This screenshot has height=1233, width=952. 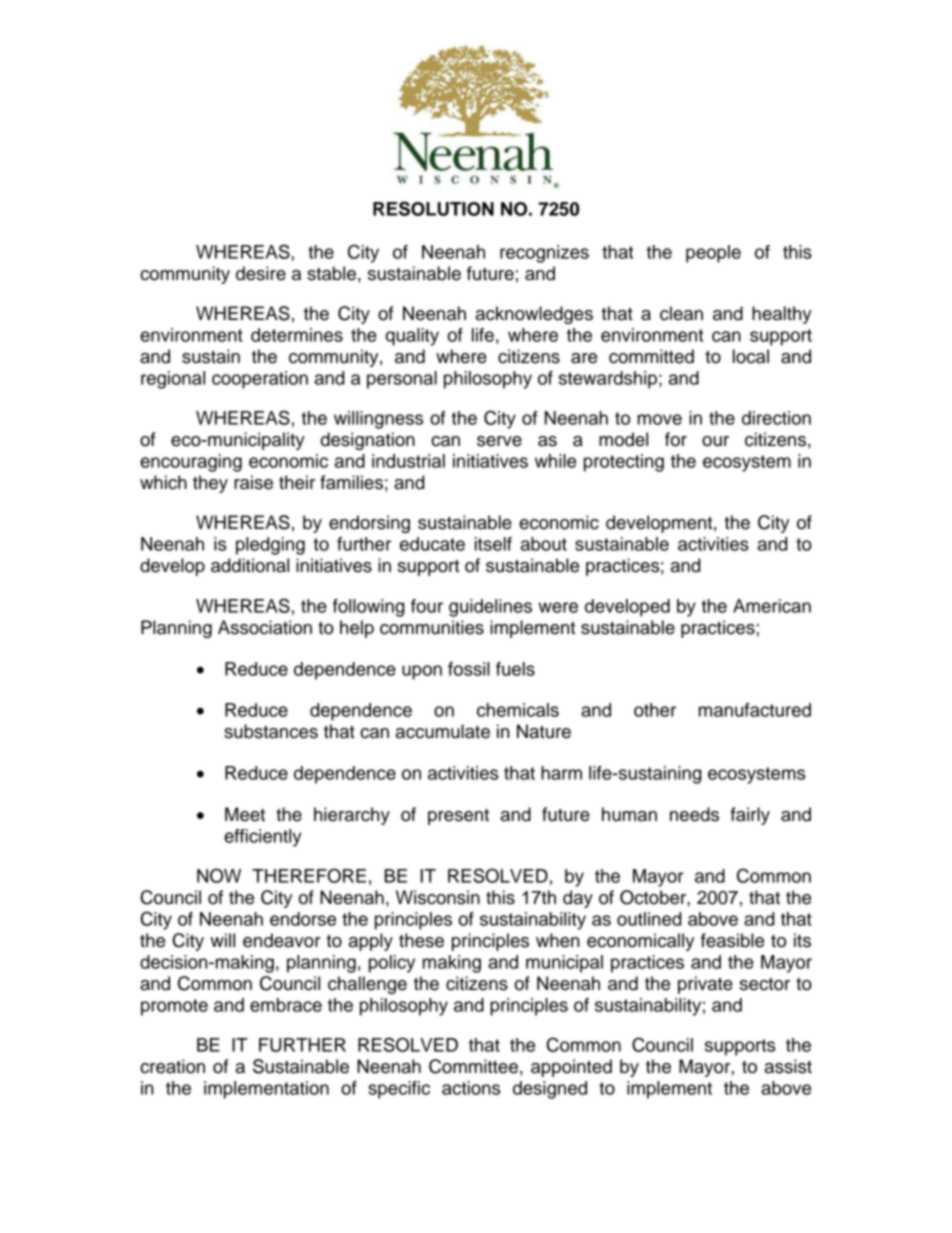 What do you see at coordinates (172, 1066) in the screenshot?
I see `creation` at bounding box center [172, 1066].
